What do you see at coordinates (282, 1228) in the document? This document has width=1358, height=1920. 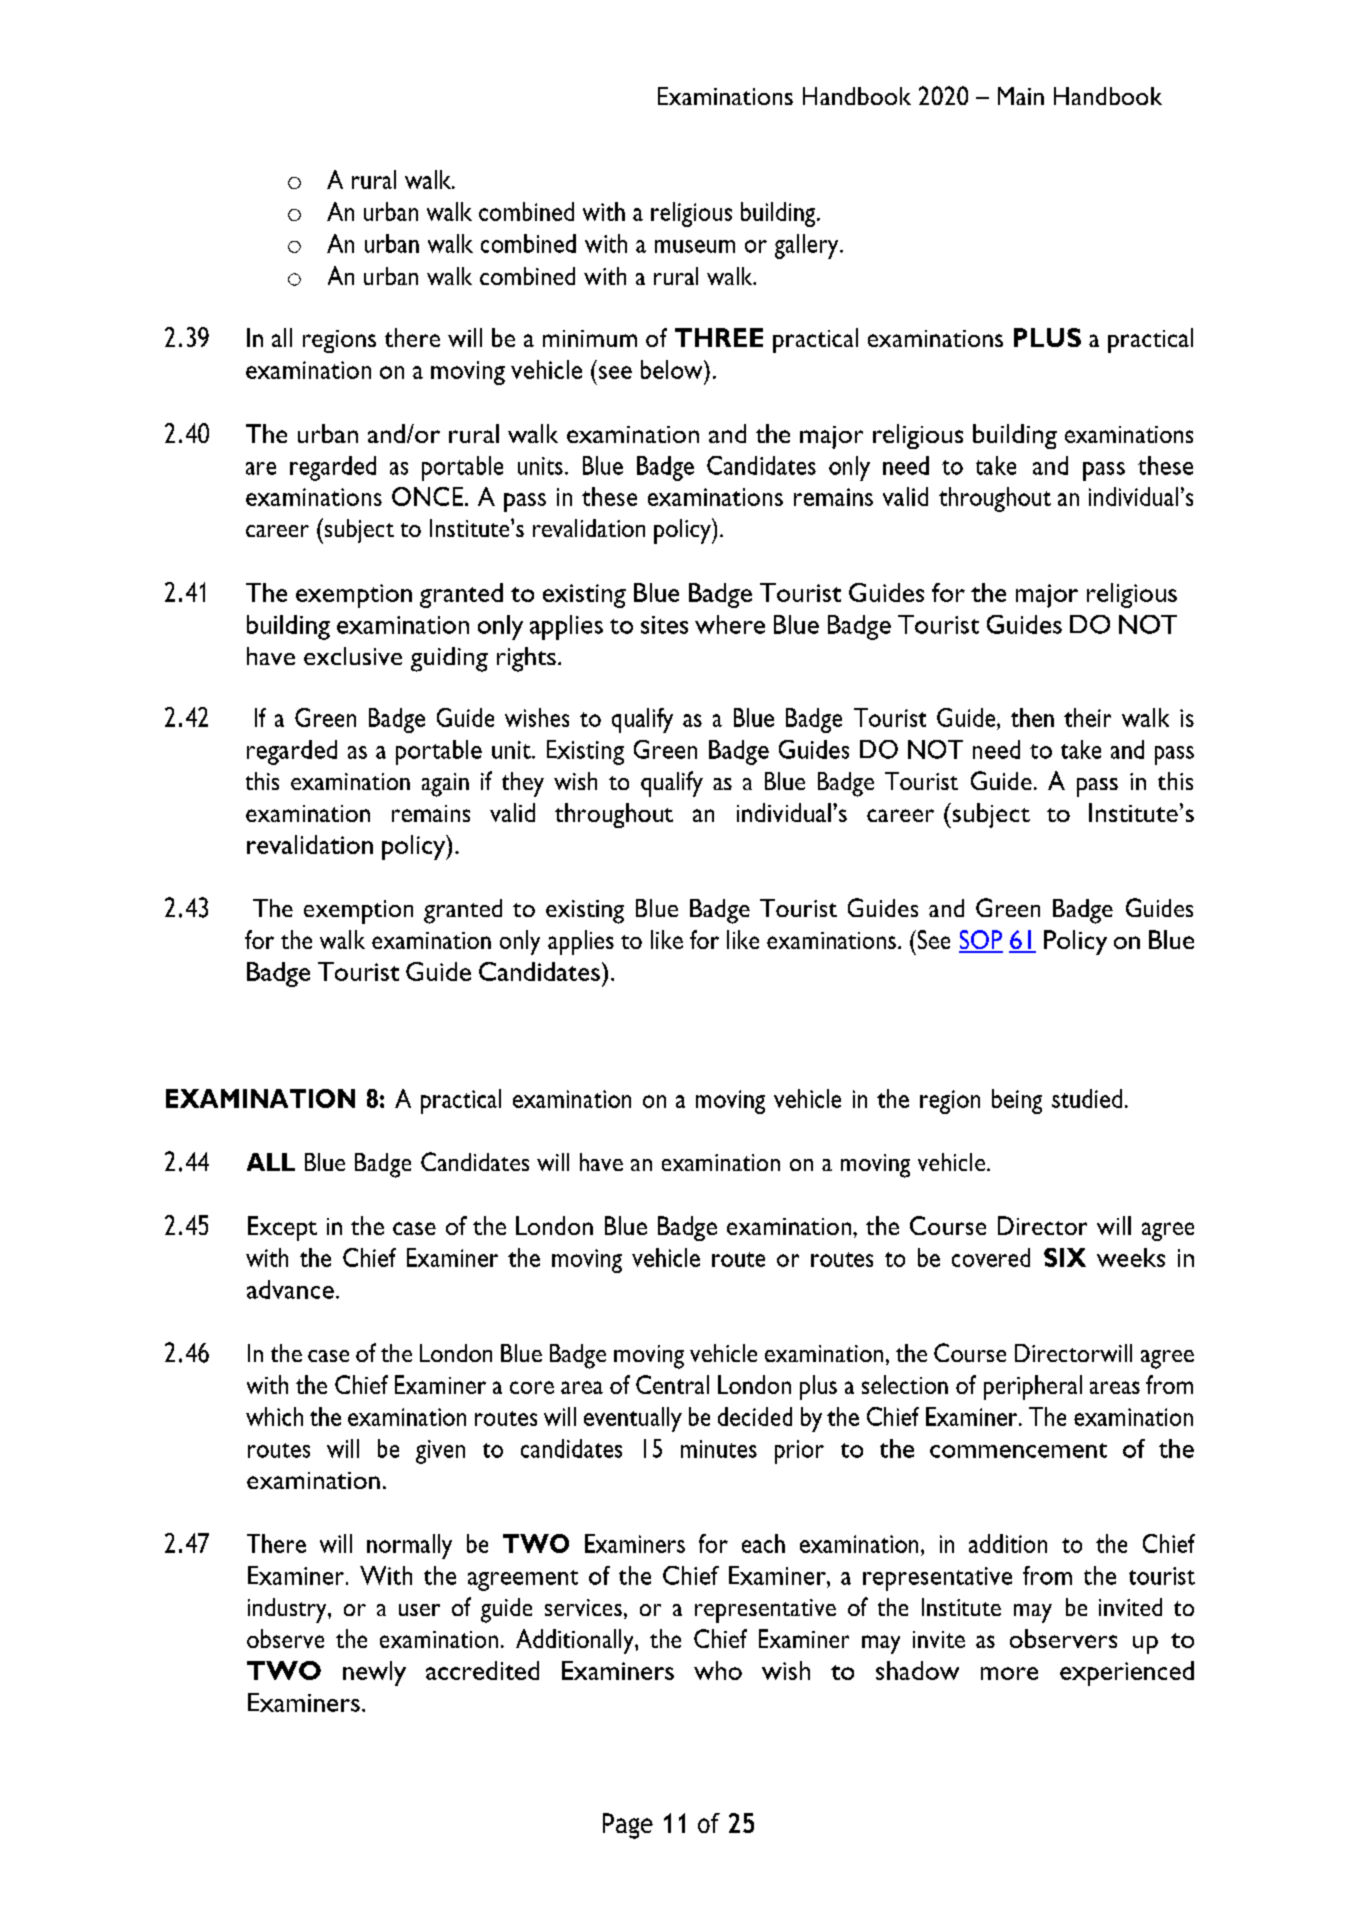 I see `Except` at bounding box center [282, 1228].
